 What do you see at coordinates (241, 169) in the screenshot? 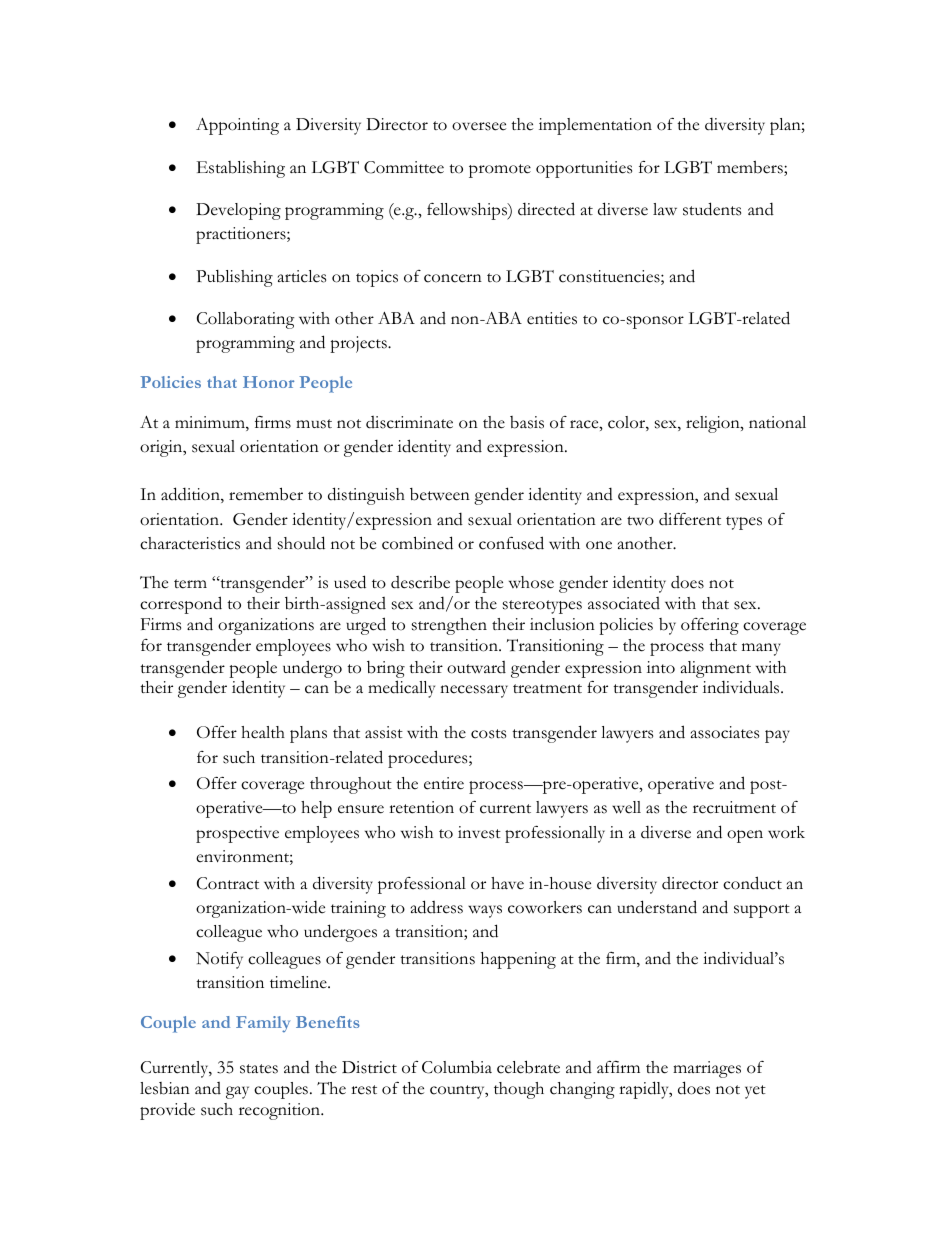
I see `Establishing` at bounding box center [241, 169].
